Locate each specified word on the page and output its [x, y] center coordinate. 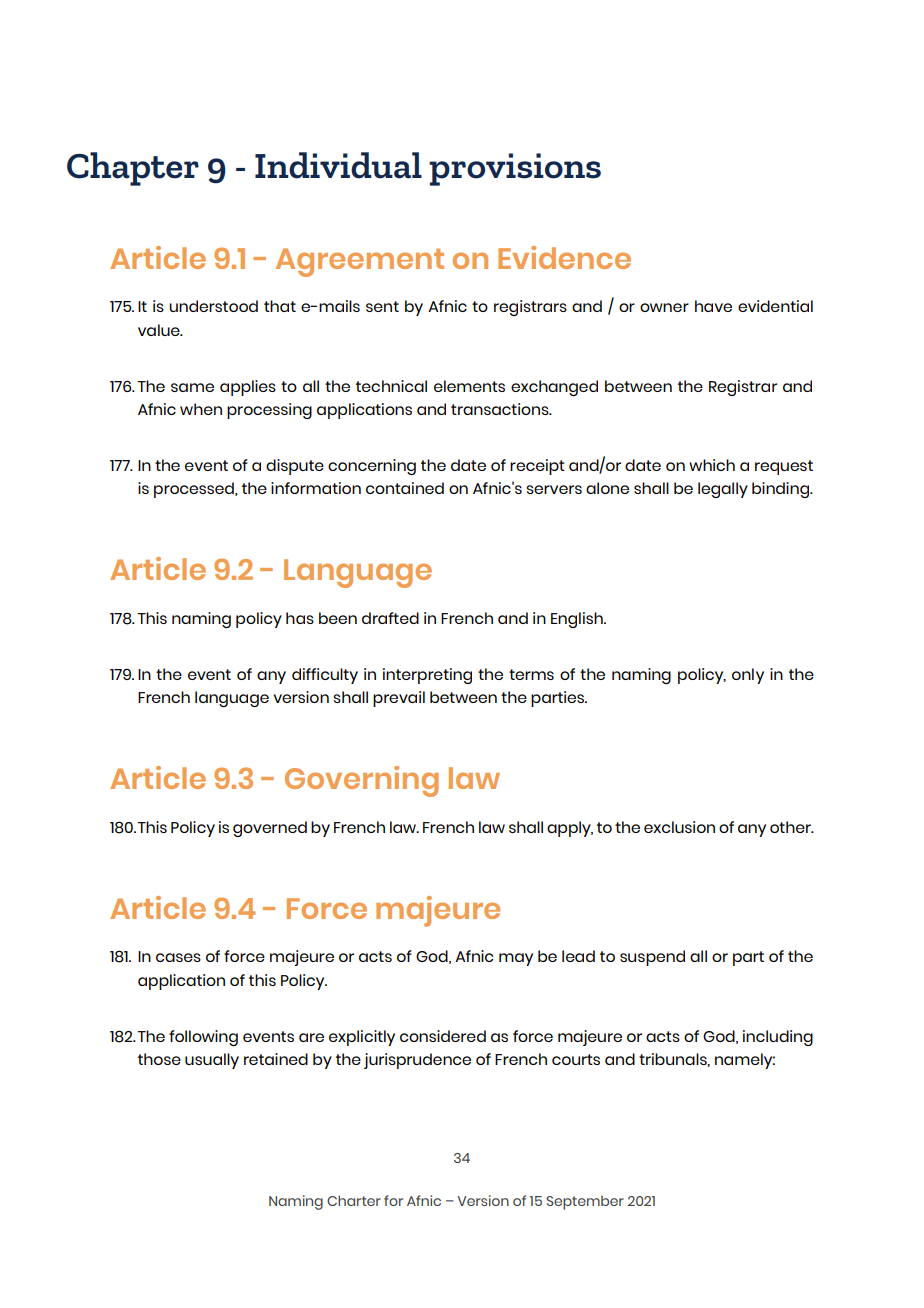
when [201, 409]
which [712, 465]
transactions [501, 409]
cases [178, 957]
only [748, 676]
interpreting [427, 676]
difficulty [325, 676]
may [516, 959]
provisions [515, 169]
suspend [652, 958]
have [713, 306]
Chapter [133, 169]
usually [212, 1061]
